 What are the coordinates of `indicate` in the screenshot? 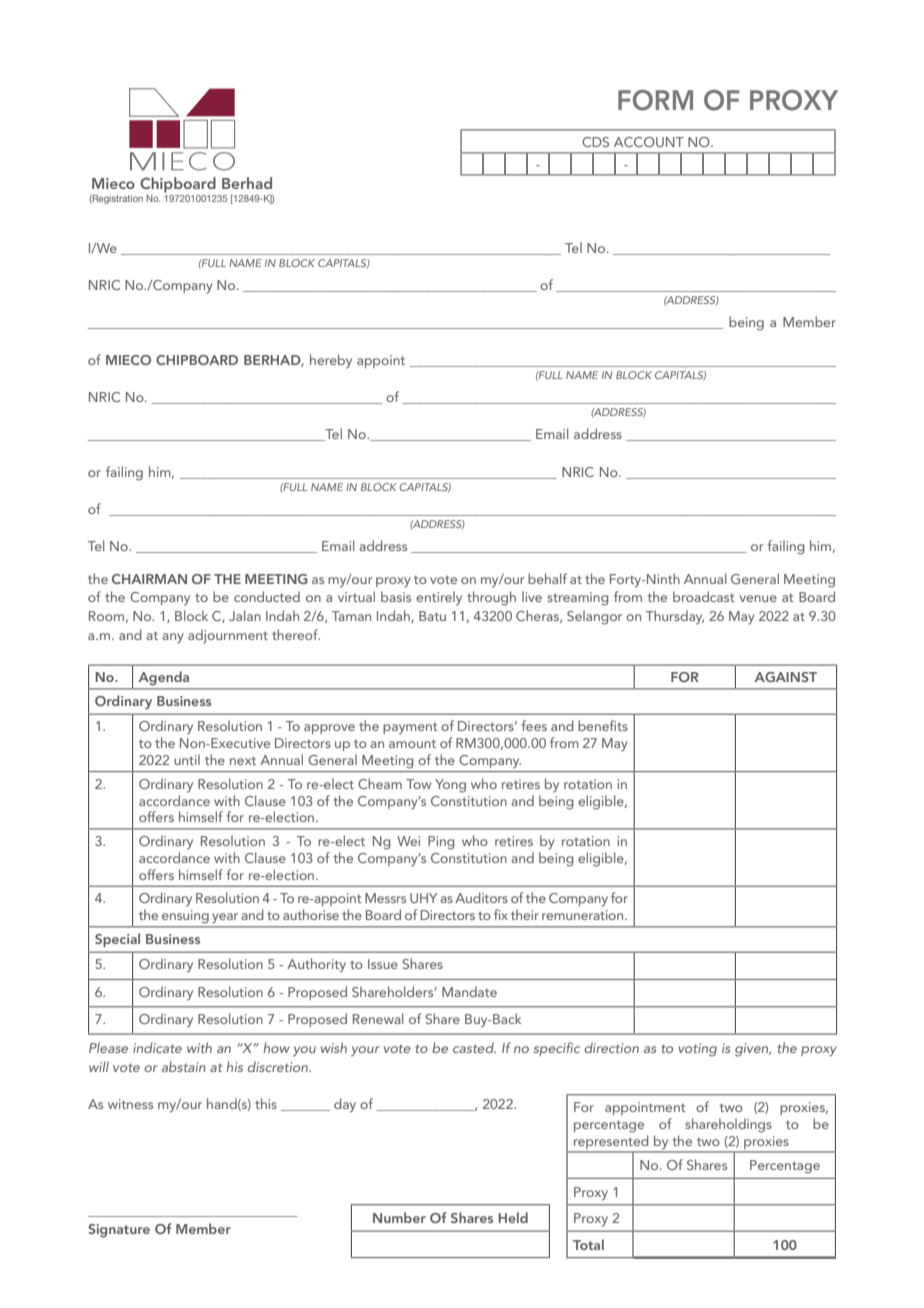 It's located at (157, 1047).
